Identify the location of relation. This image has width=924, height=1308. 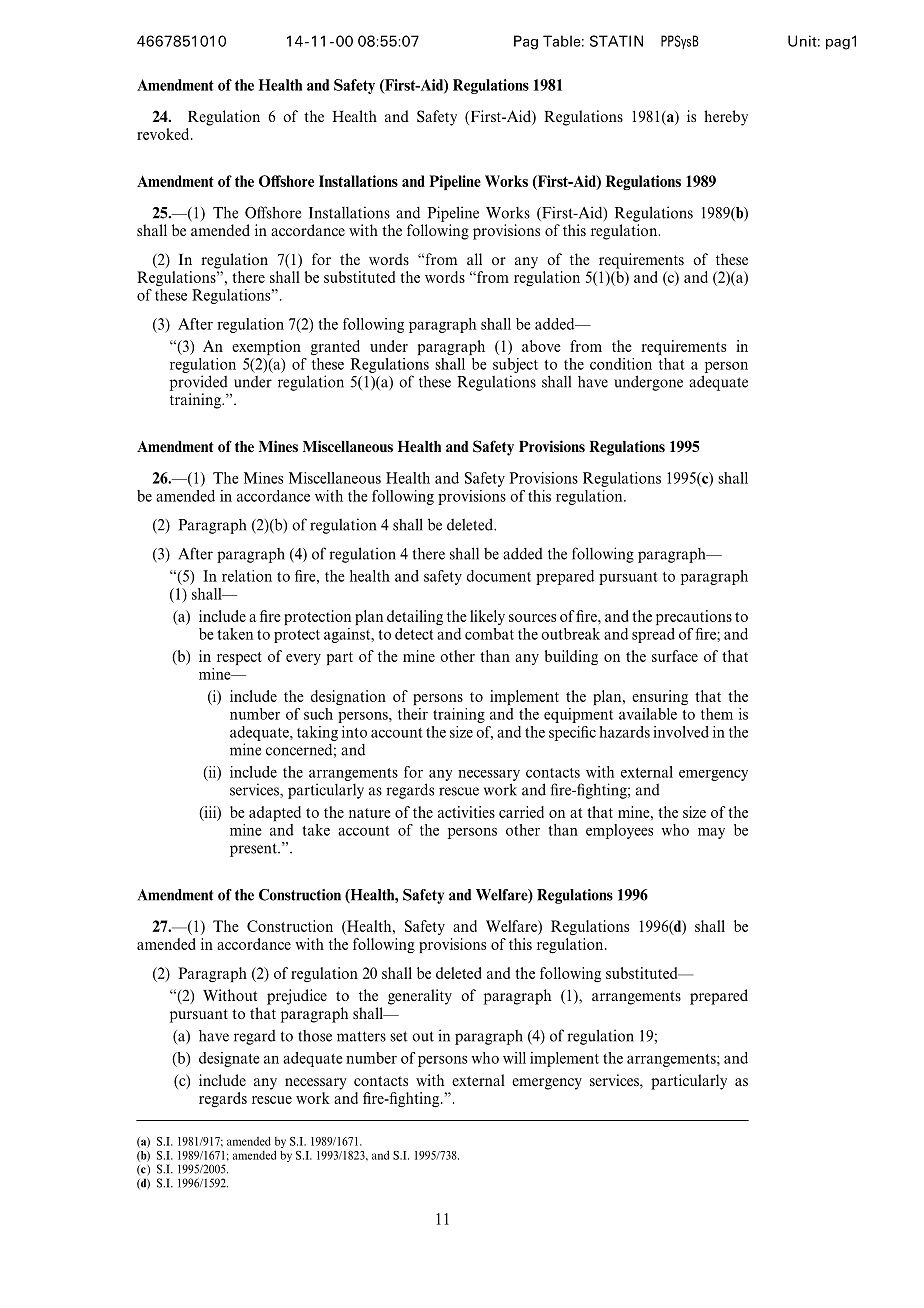
(247, 576).
